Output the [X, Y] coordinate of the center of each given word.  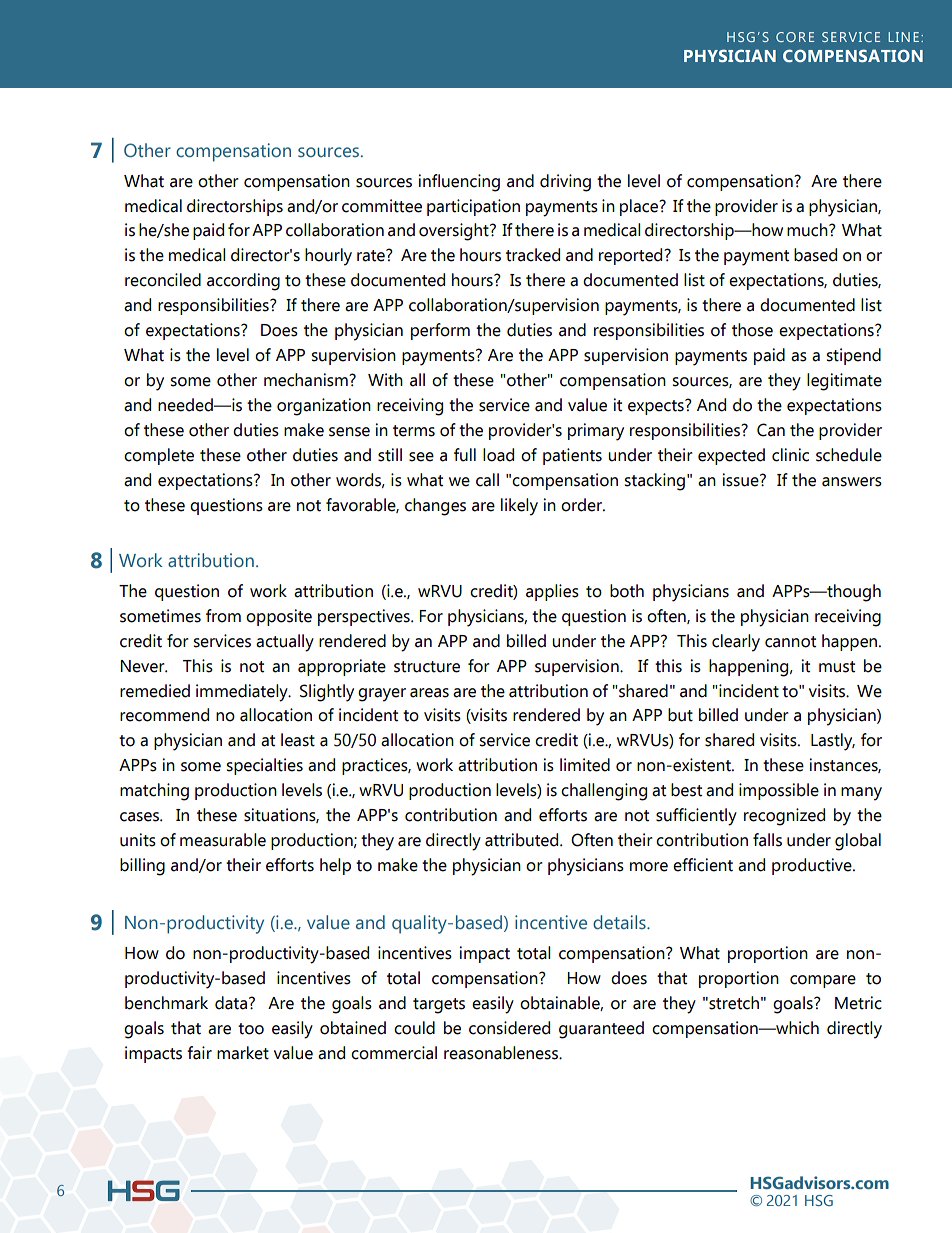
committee [382, 206]
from [223, 616]
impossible [779, 791]
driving [565, 183]
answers [852, 482]
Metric [858, 1003]
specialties [264, 766]
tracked [533, 255]
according [243, 282]
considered [509, 1028]
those [752, 330]
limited [585, 765]
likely [519, 507]
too [251, 1029]
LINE [903, 37]
